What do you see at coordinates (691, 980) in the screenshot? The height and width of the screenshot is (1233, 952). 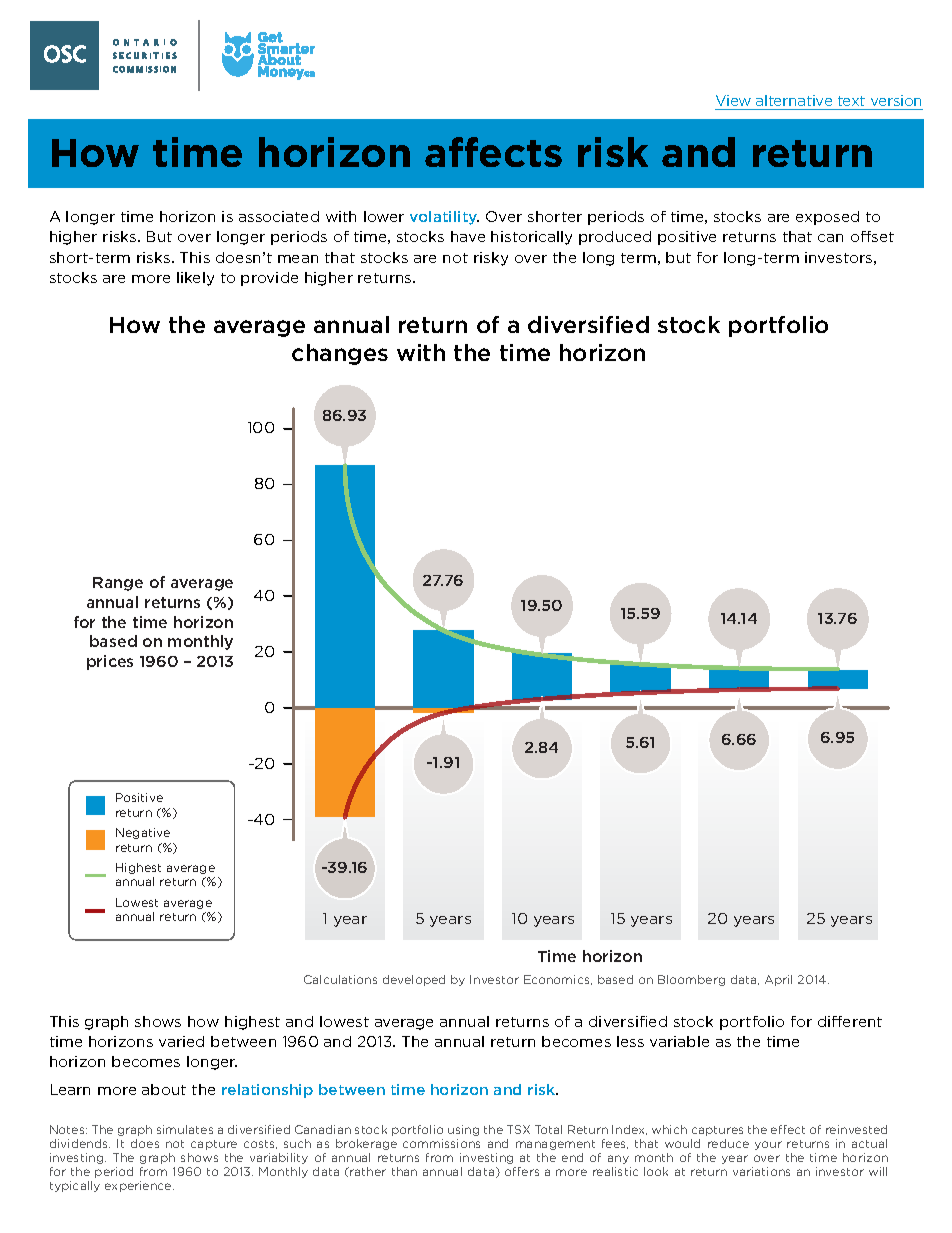 I see `Bloomberg` at bounding box center [691, 980].
